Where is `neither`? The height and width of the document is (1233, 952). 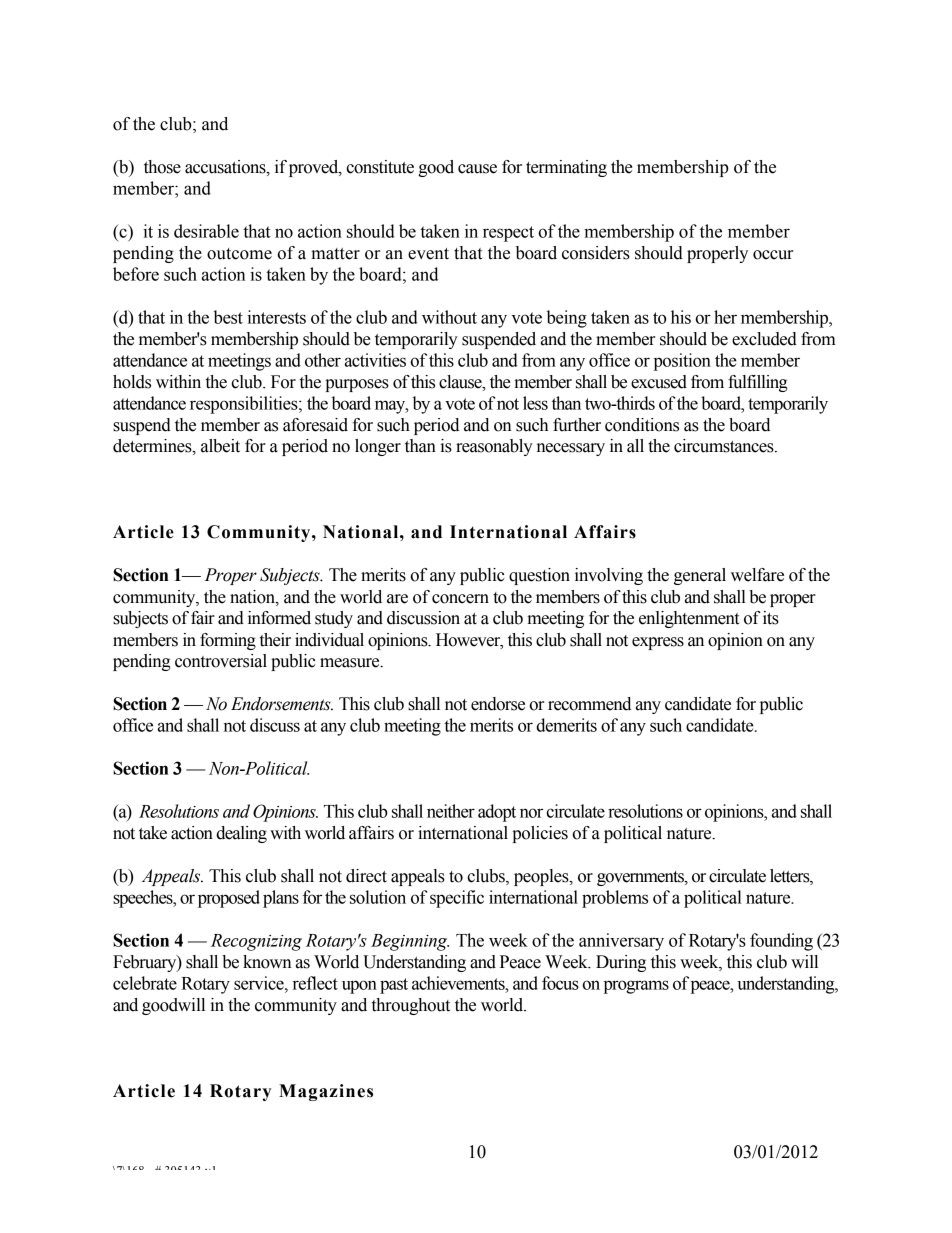 neither is located at coordinates (451, 811).
